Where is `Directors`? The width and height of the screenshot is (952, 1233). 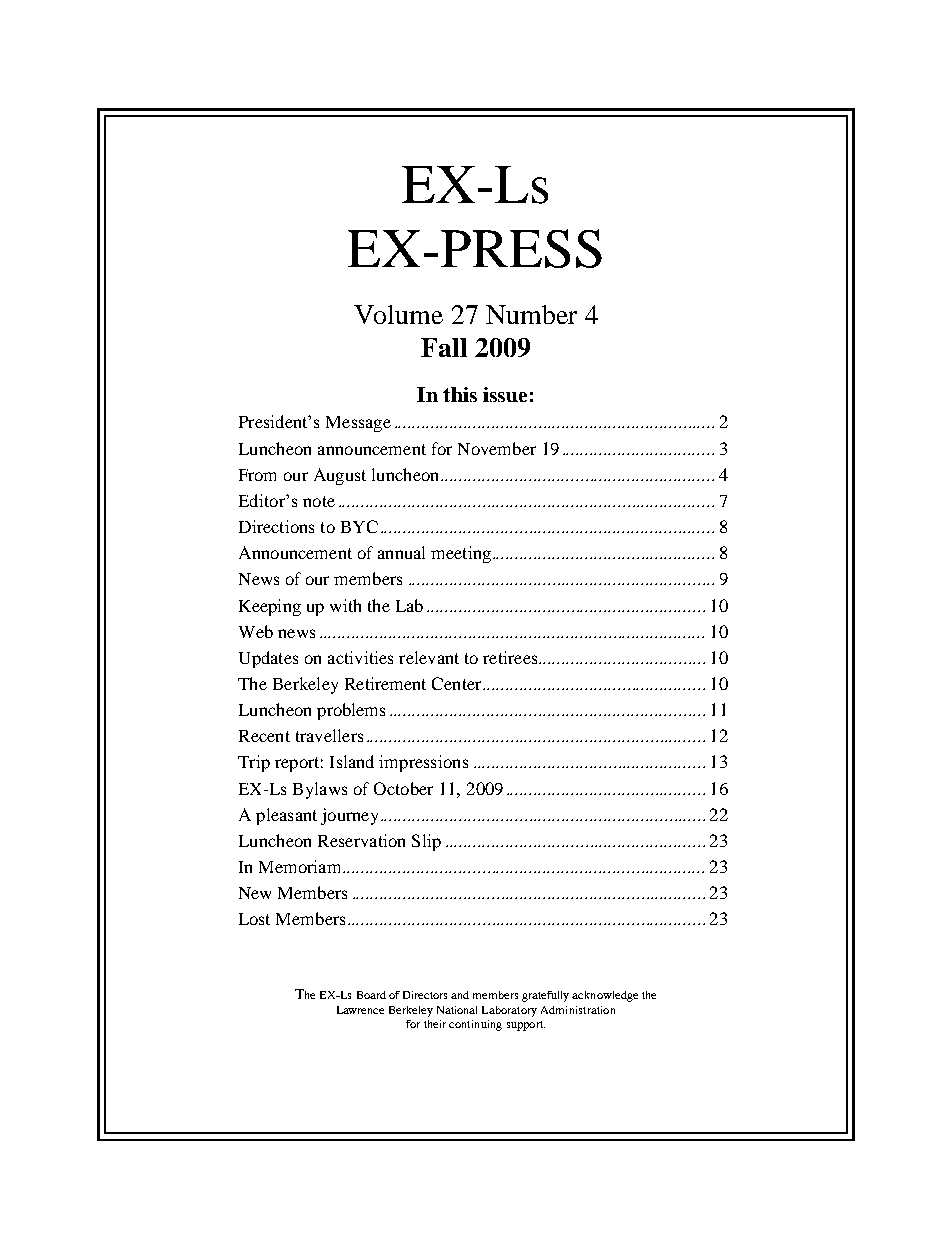
Directors is located at coordinates (425, 995).
